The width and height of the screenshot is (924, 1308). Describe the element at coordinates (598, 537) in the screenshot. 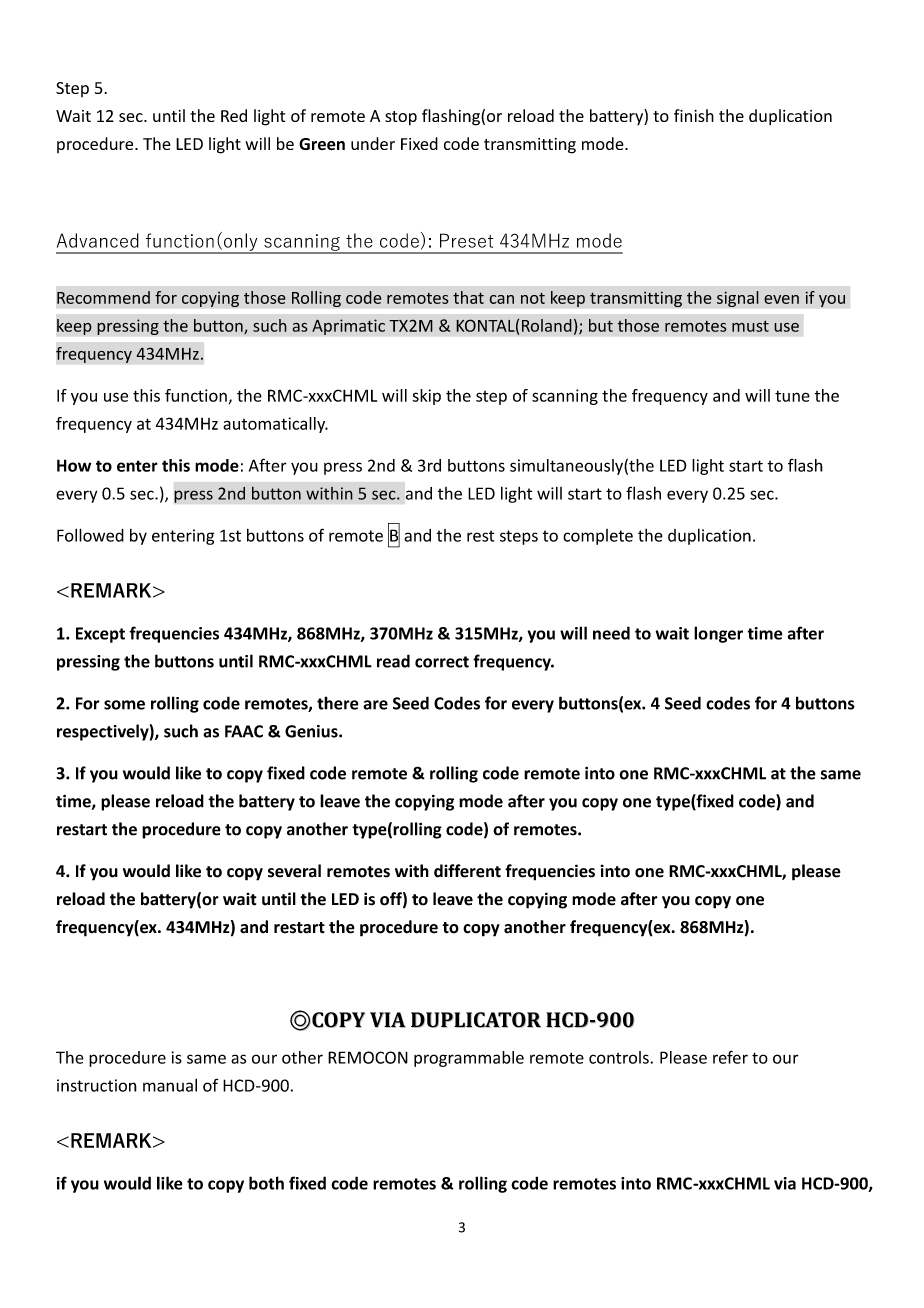

I see `complete` at that location.
